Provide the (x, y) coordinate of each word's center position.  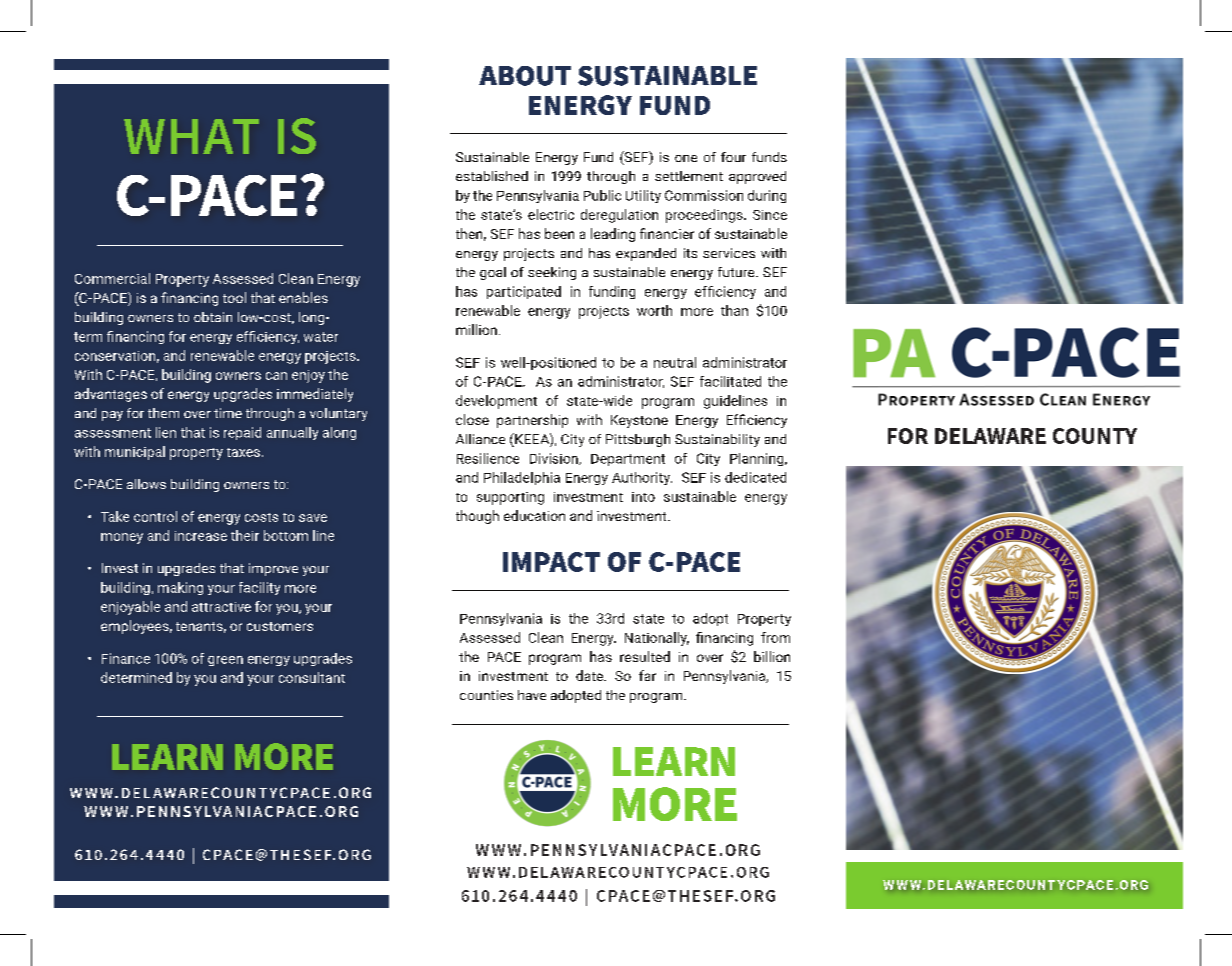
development (496, 402)
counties (486, 695)
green (225, 661)
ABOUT (525, 76)
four (733, 157)
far (647, 675)
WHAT (191, 136)
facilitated (730, 381)
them (163, 413)
